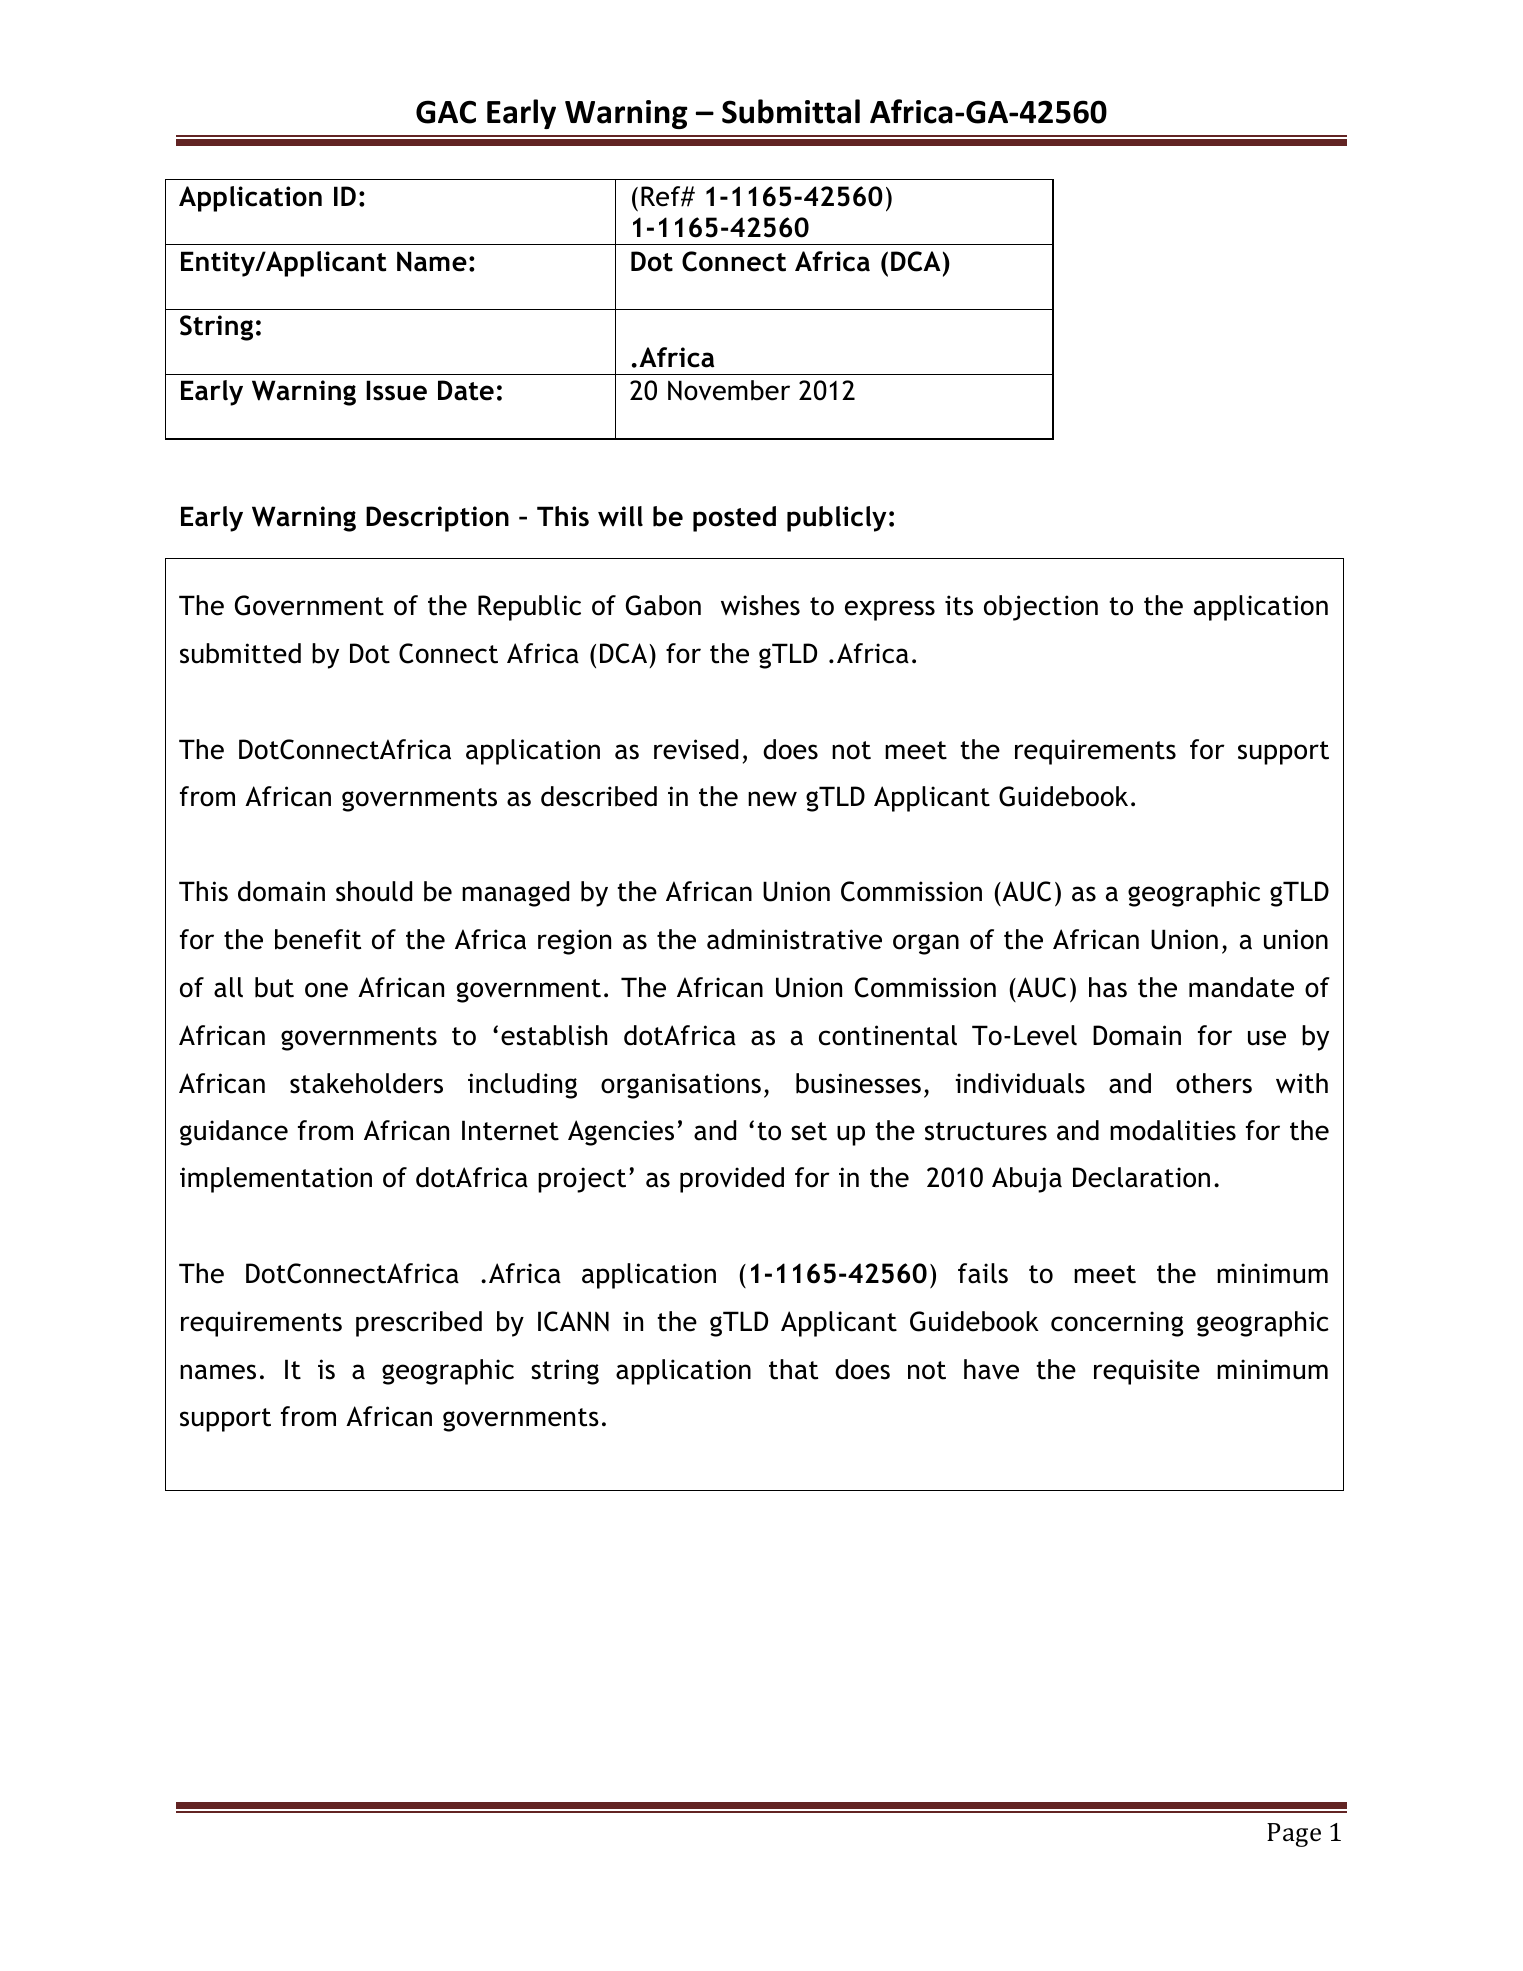 This document has height=1971, width=1523. I want to click on that, so click(793, 1369).
